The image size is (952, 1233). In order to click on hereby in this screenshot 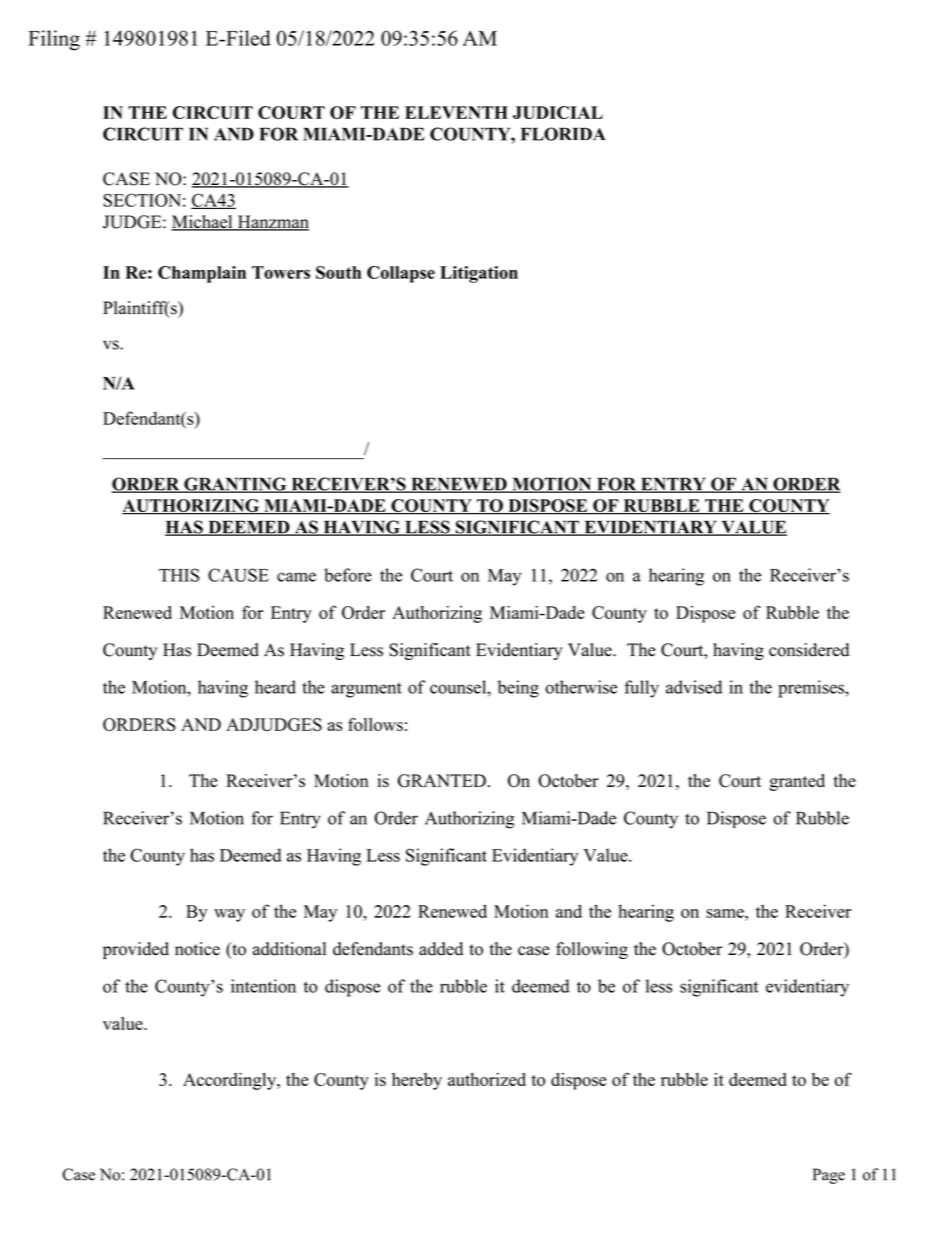, I will do `click(417, 1081)`.
